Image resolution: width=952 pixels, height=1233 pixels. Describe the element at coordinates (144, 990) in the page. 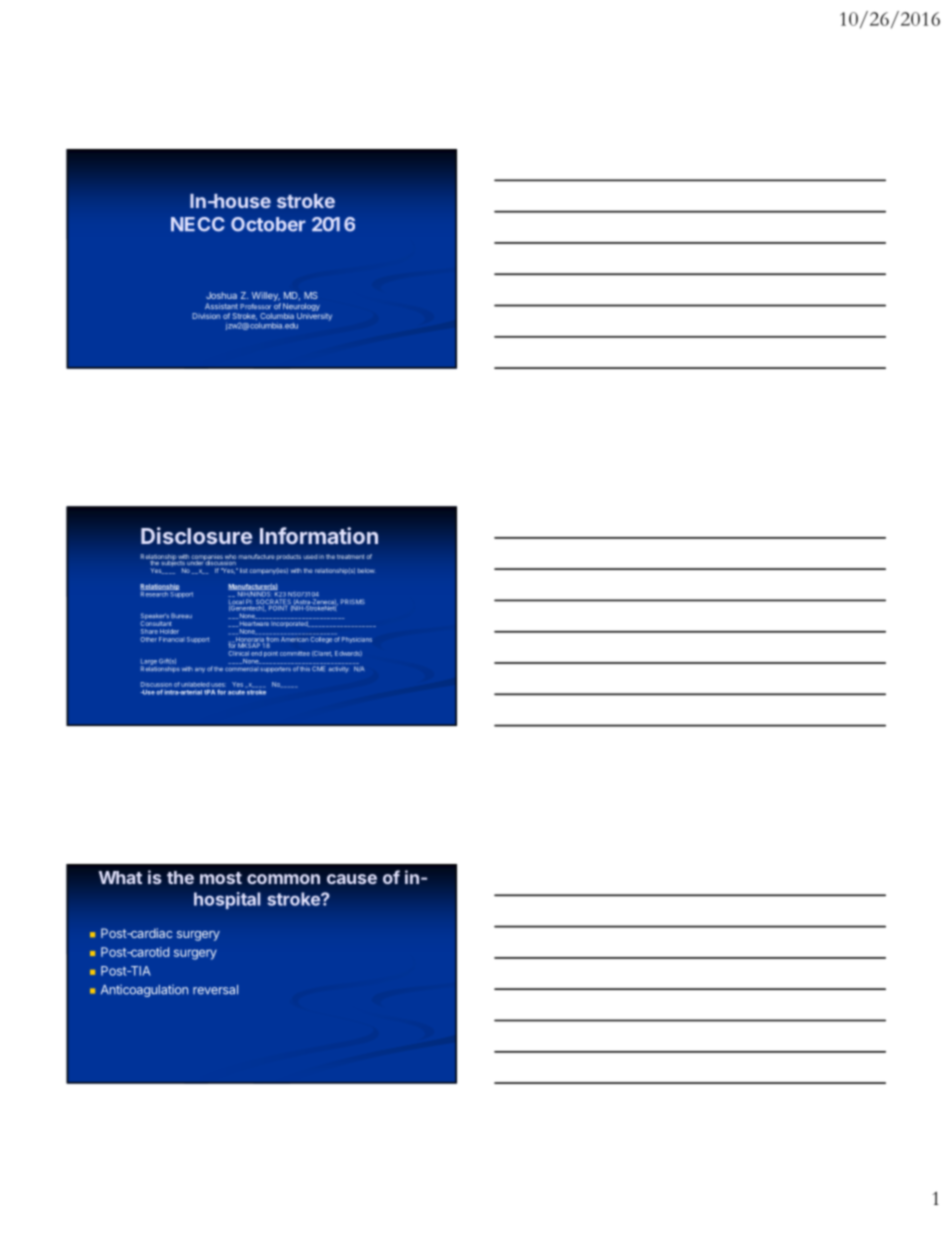

I see `Anticoagulation` at that location.
